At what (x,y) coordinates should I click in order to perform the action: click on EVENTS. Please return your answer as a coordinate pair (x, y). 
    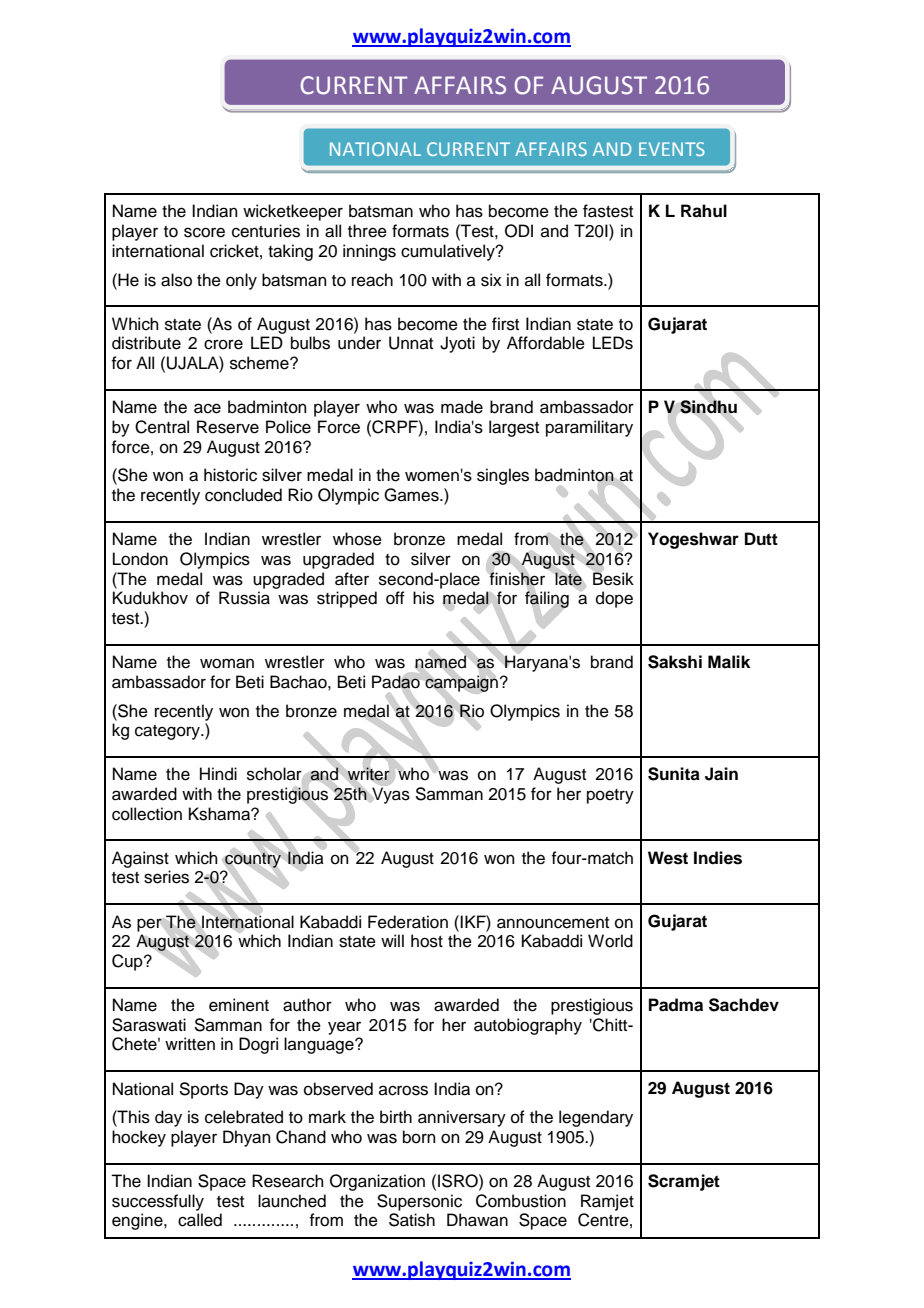
    Looking at the image, I should click on (672, 149).
